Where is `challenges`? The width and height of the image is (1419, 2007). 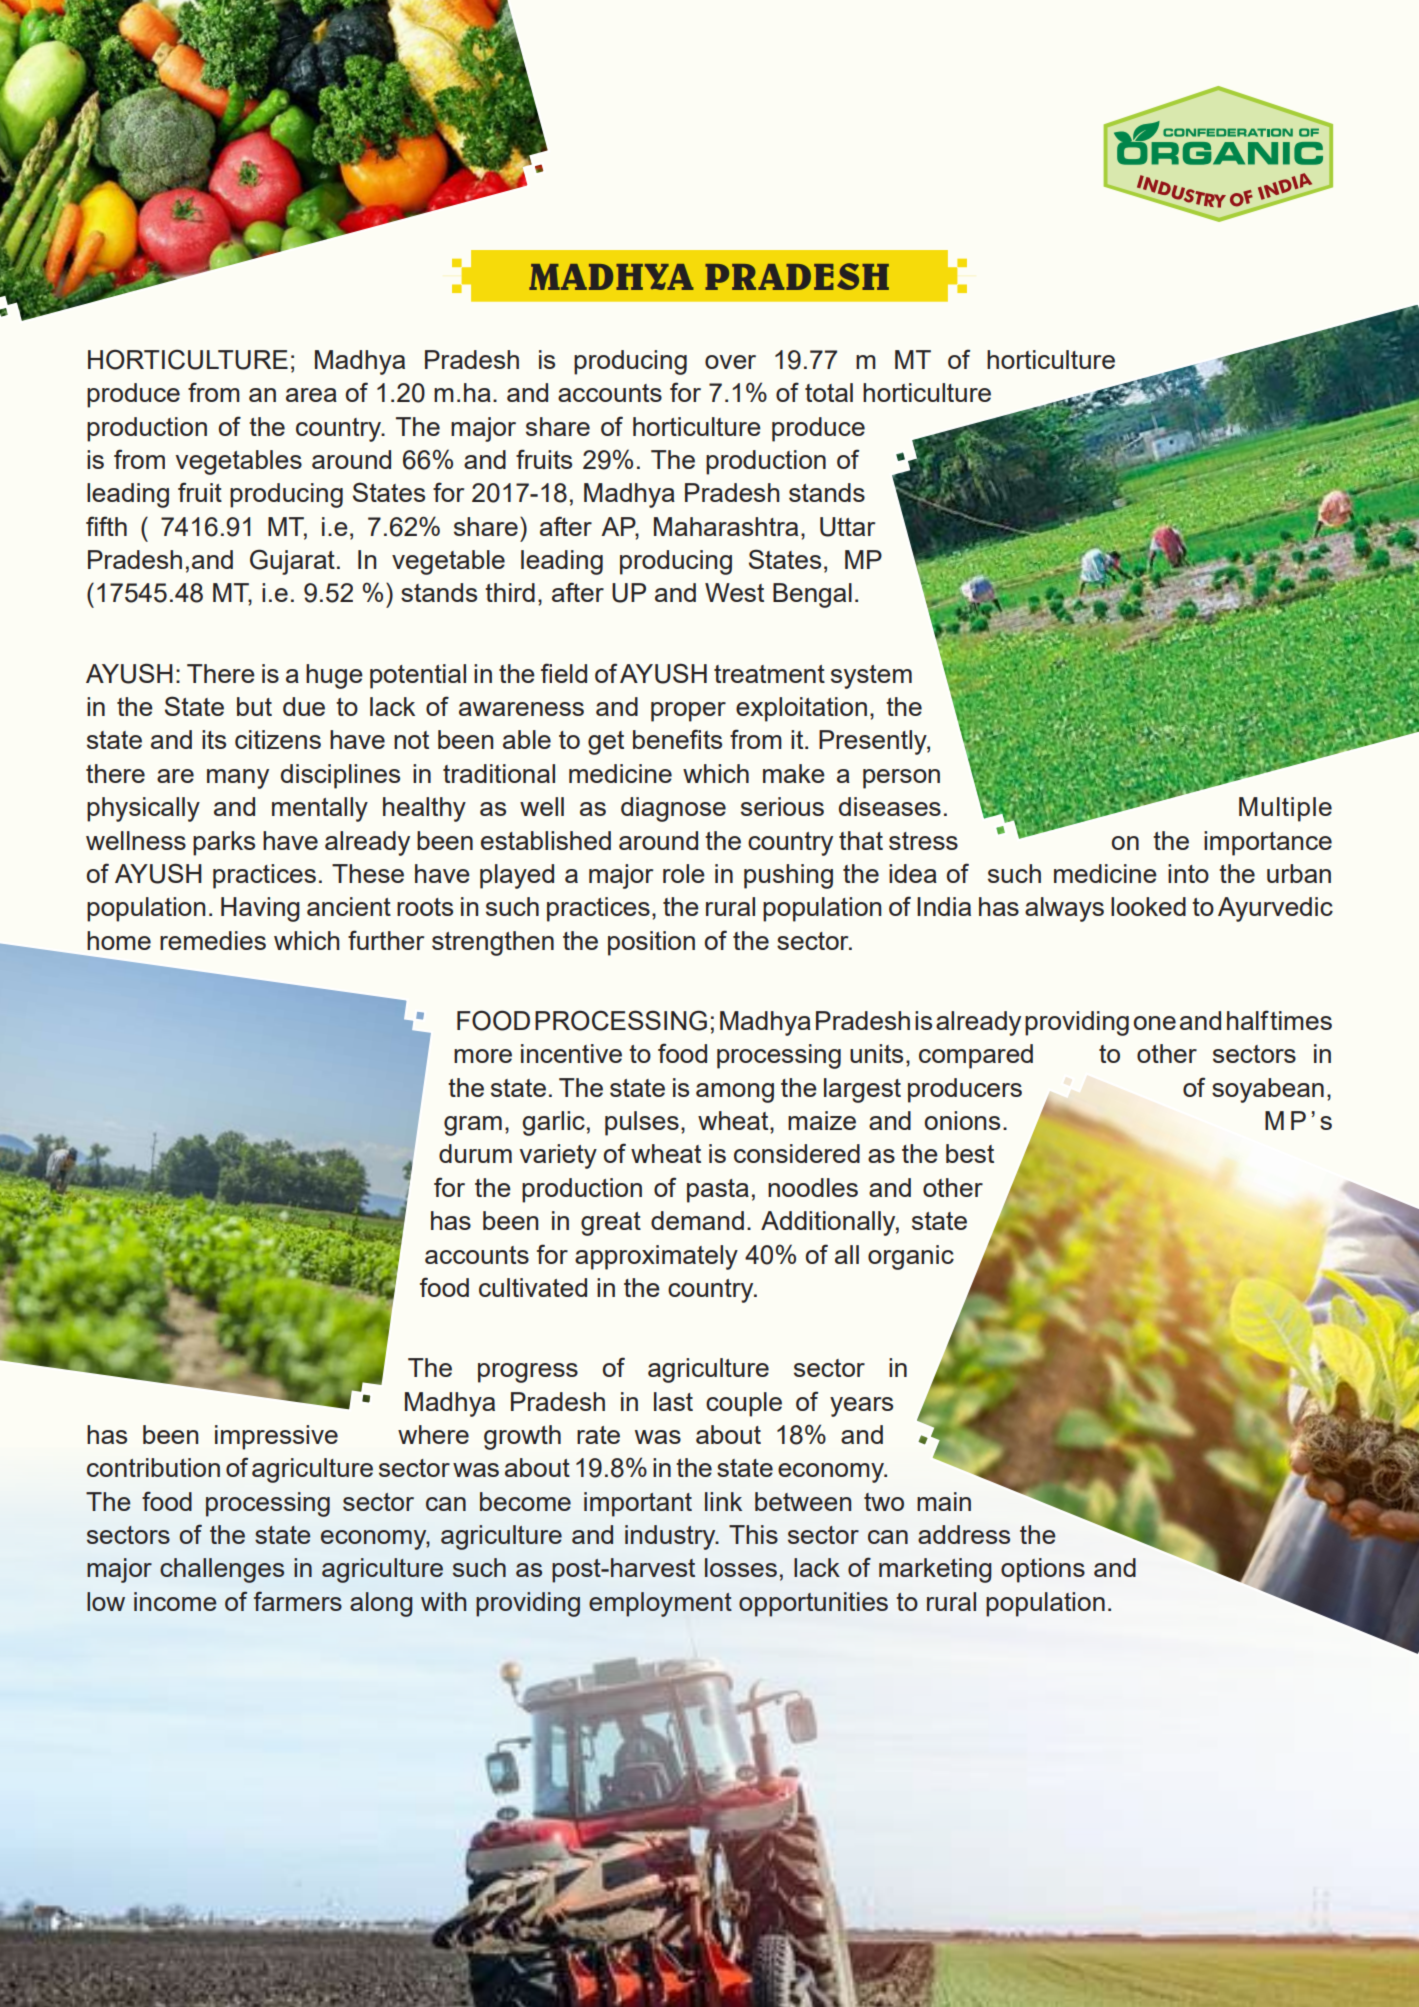
challenges is located at coordinates (222, 1570).
